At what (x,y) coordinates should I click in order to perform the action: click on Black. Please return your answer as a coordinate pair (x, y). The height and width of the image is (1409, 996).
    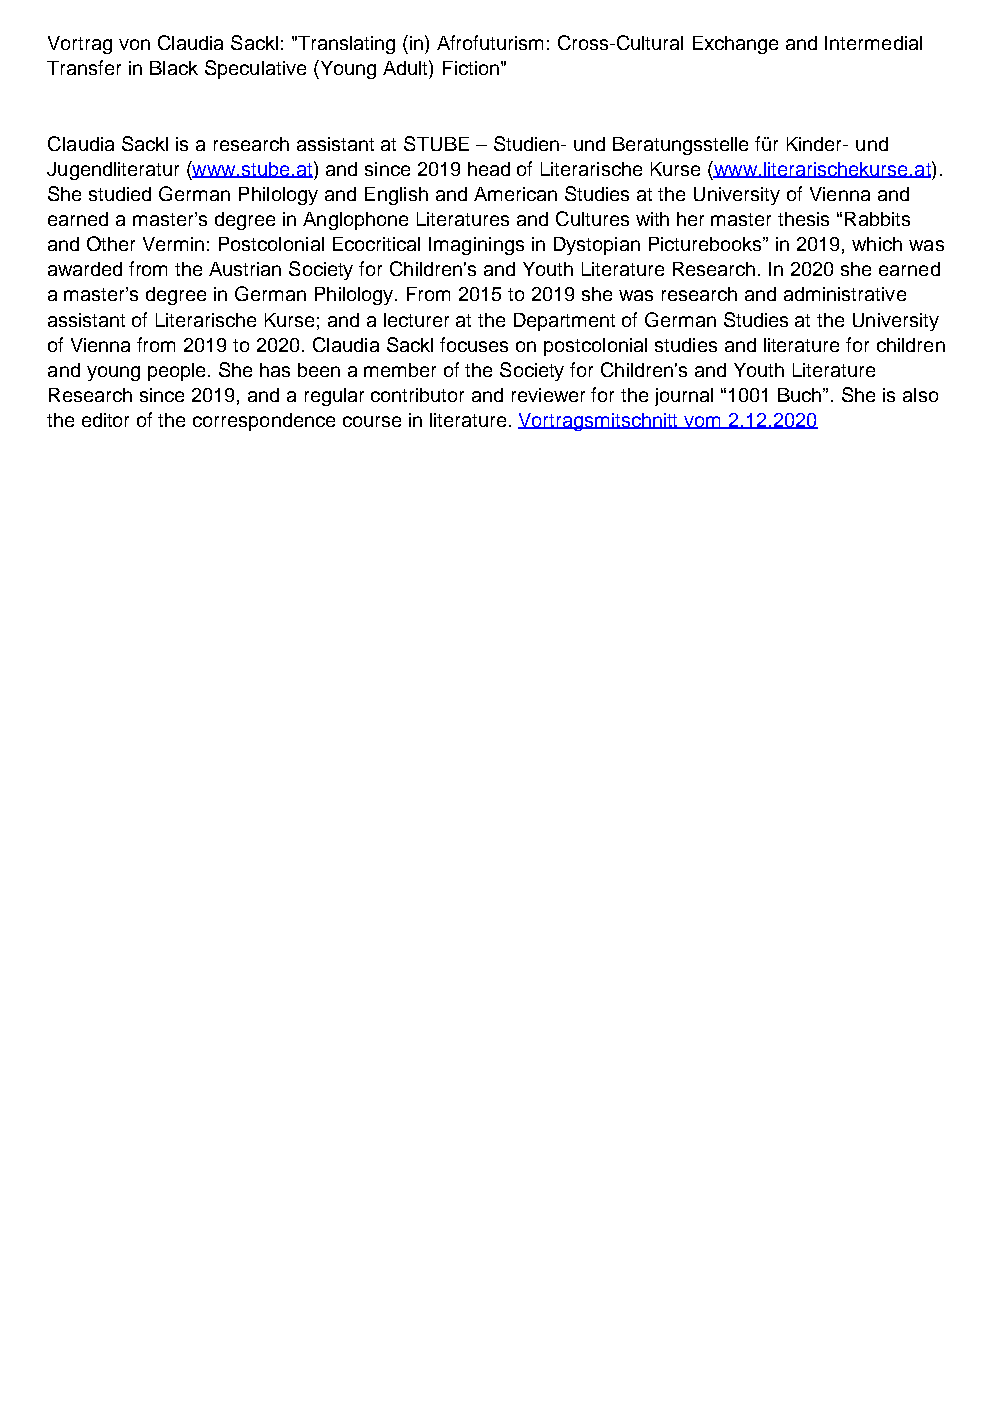
    Looking at the image, I should click on (174, 68).
